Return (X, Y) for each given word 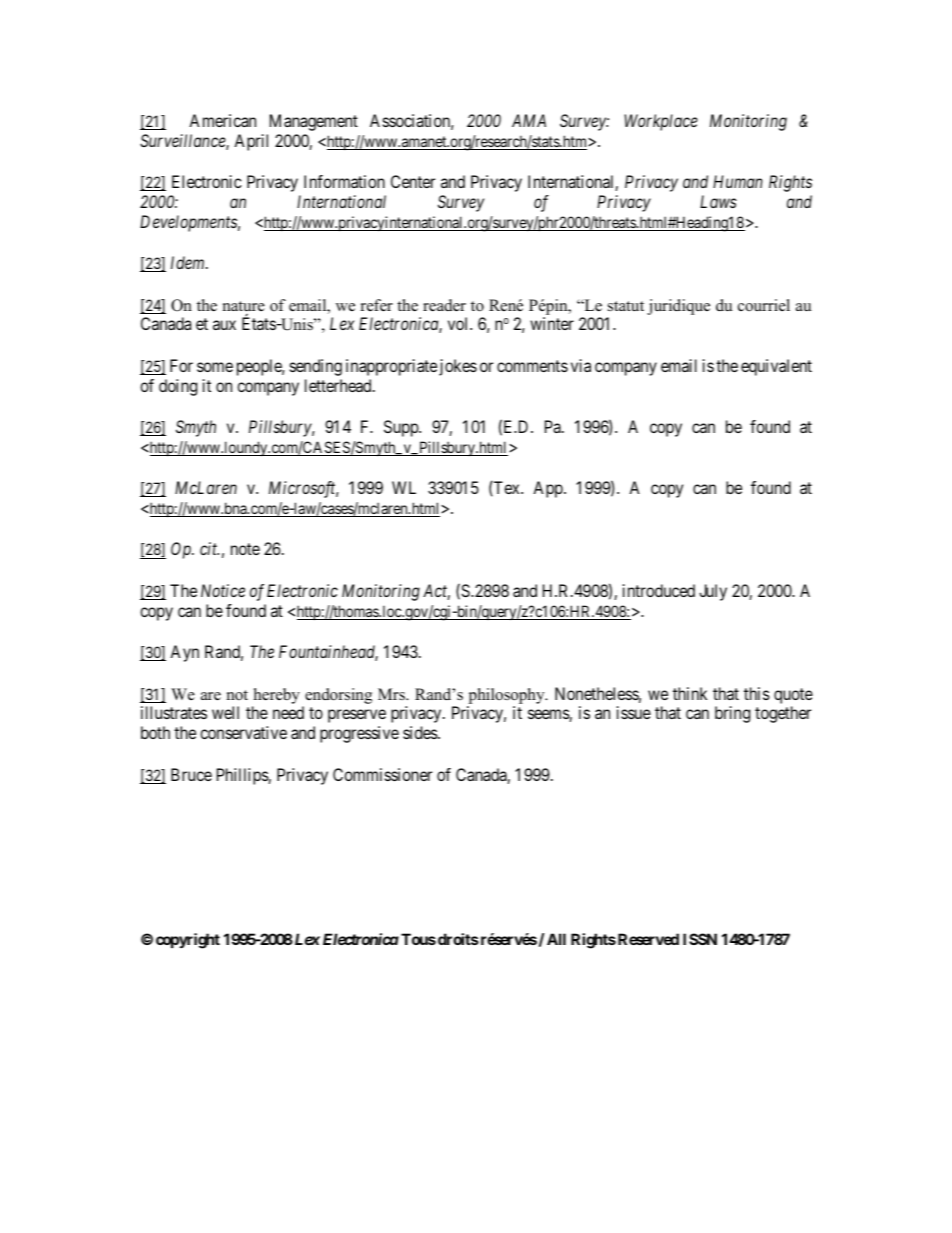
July (713, 592)
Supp (402, 428)
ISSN (700, 939)
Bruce (191, 774)
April (251, 142)
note (245, 549)
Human (738, 181)
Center (413, 181)
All (556, 939)
